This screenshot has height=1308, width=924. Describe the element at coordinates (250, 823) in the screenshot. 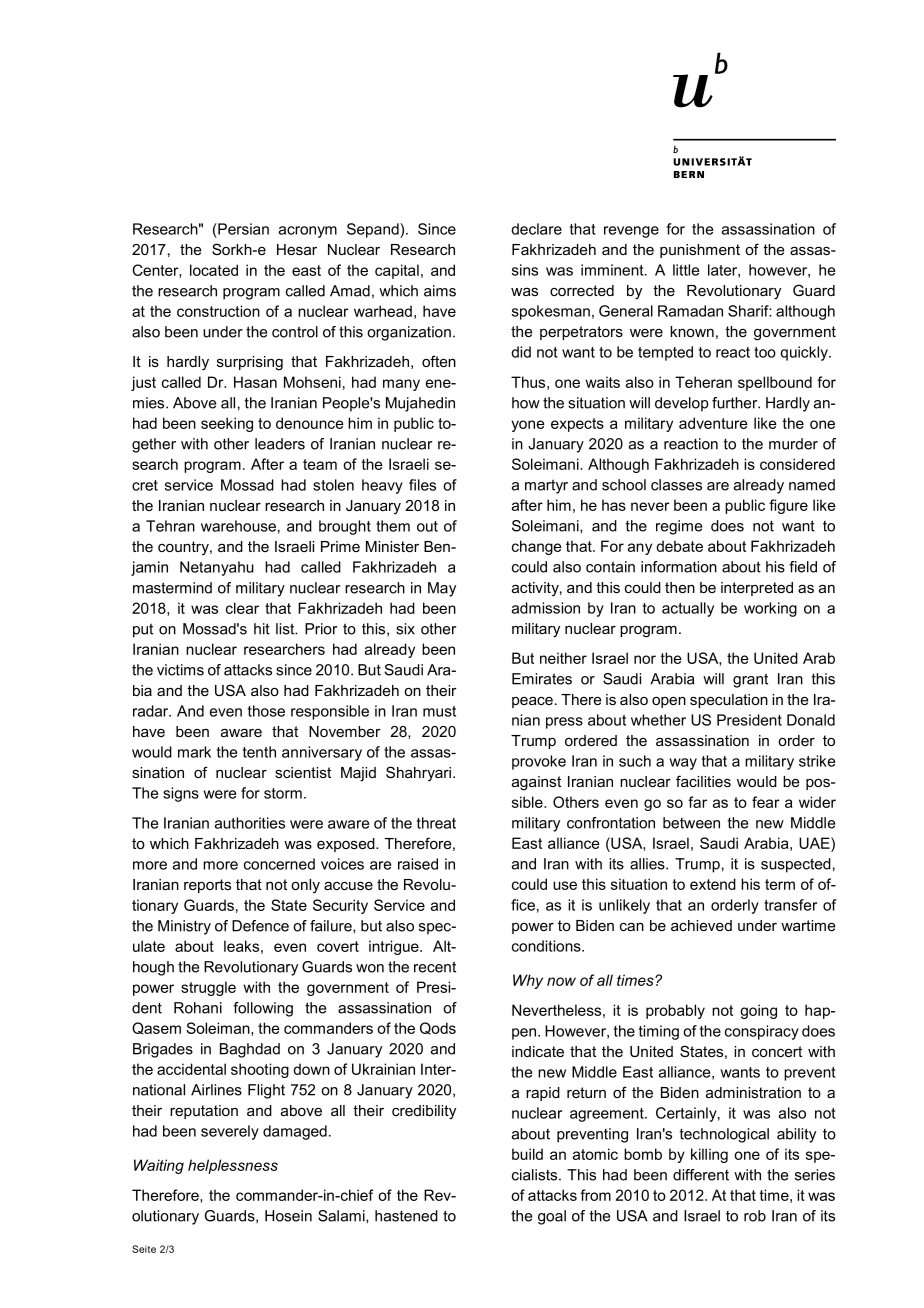

I see `authorities` at that location.
